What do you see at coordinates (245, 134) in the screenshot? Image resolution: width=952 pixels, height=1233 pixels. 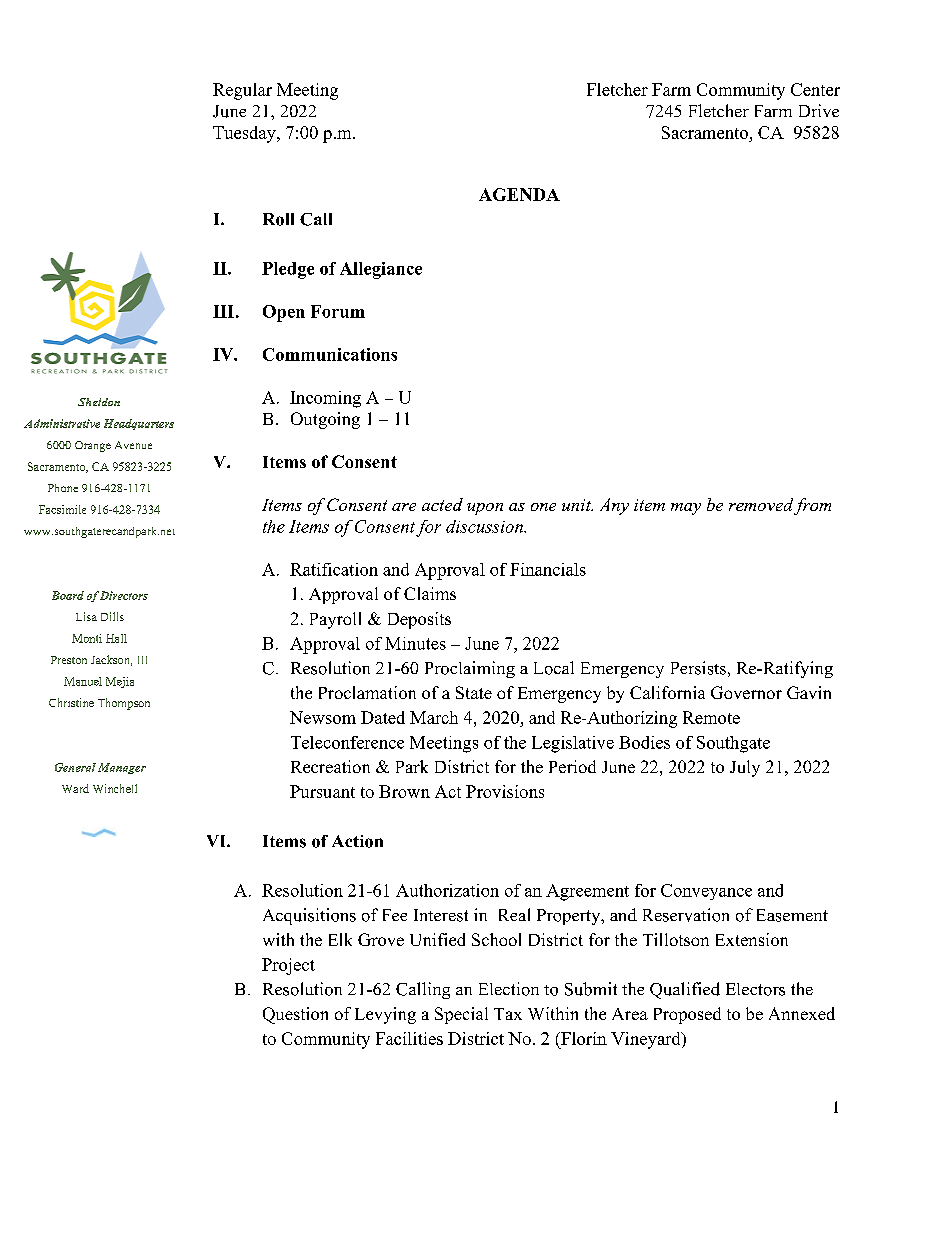 I see `Tuesday` at bounding box center [245, 134].
